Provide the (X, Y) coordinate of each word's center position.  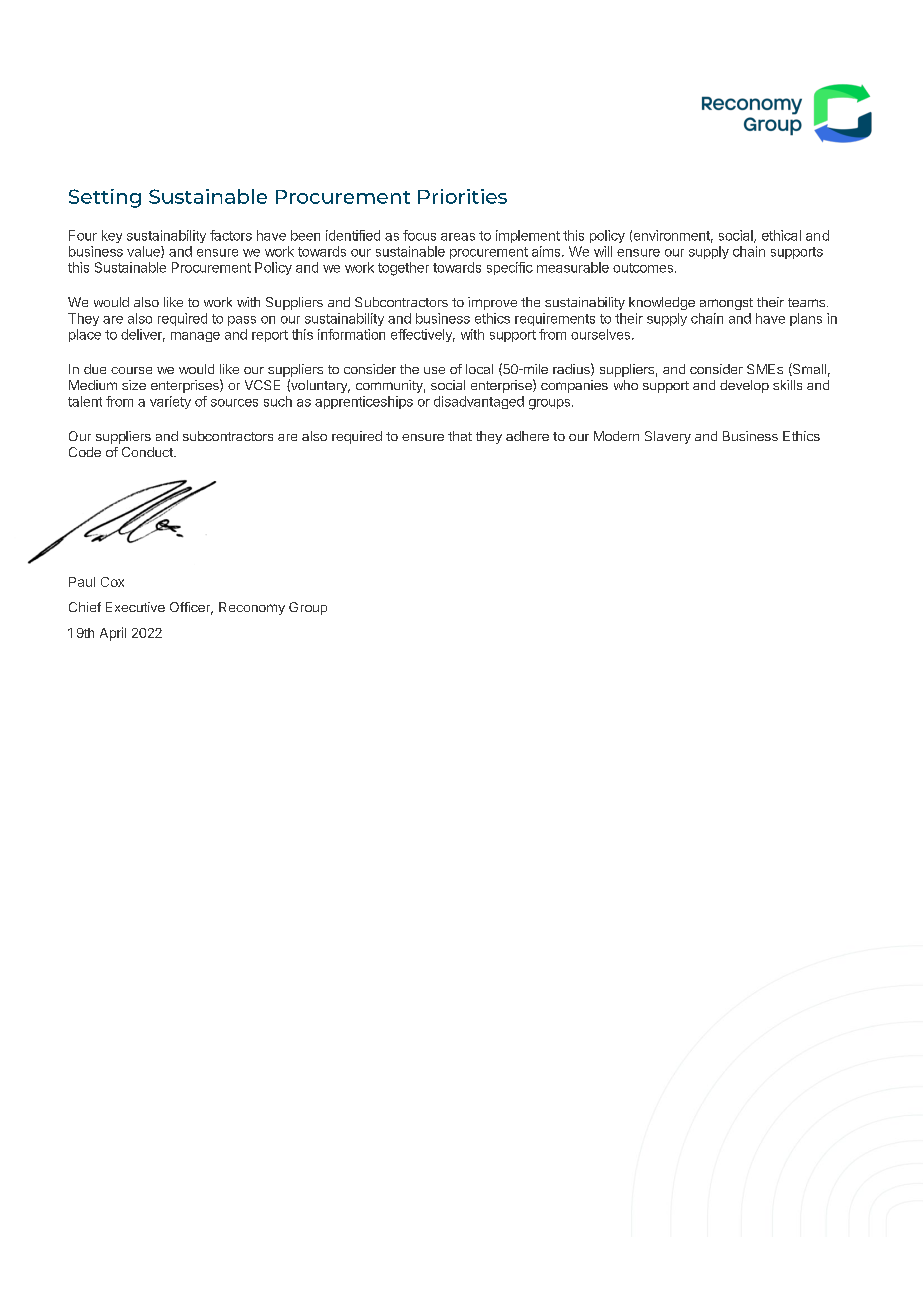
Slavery (668, 437)
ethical (781, 235)
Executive (135, 607)
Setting (105, 198)
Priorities (462, 196)
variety (170, 402)
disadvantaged (479, 402)
